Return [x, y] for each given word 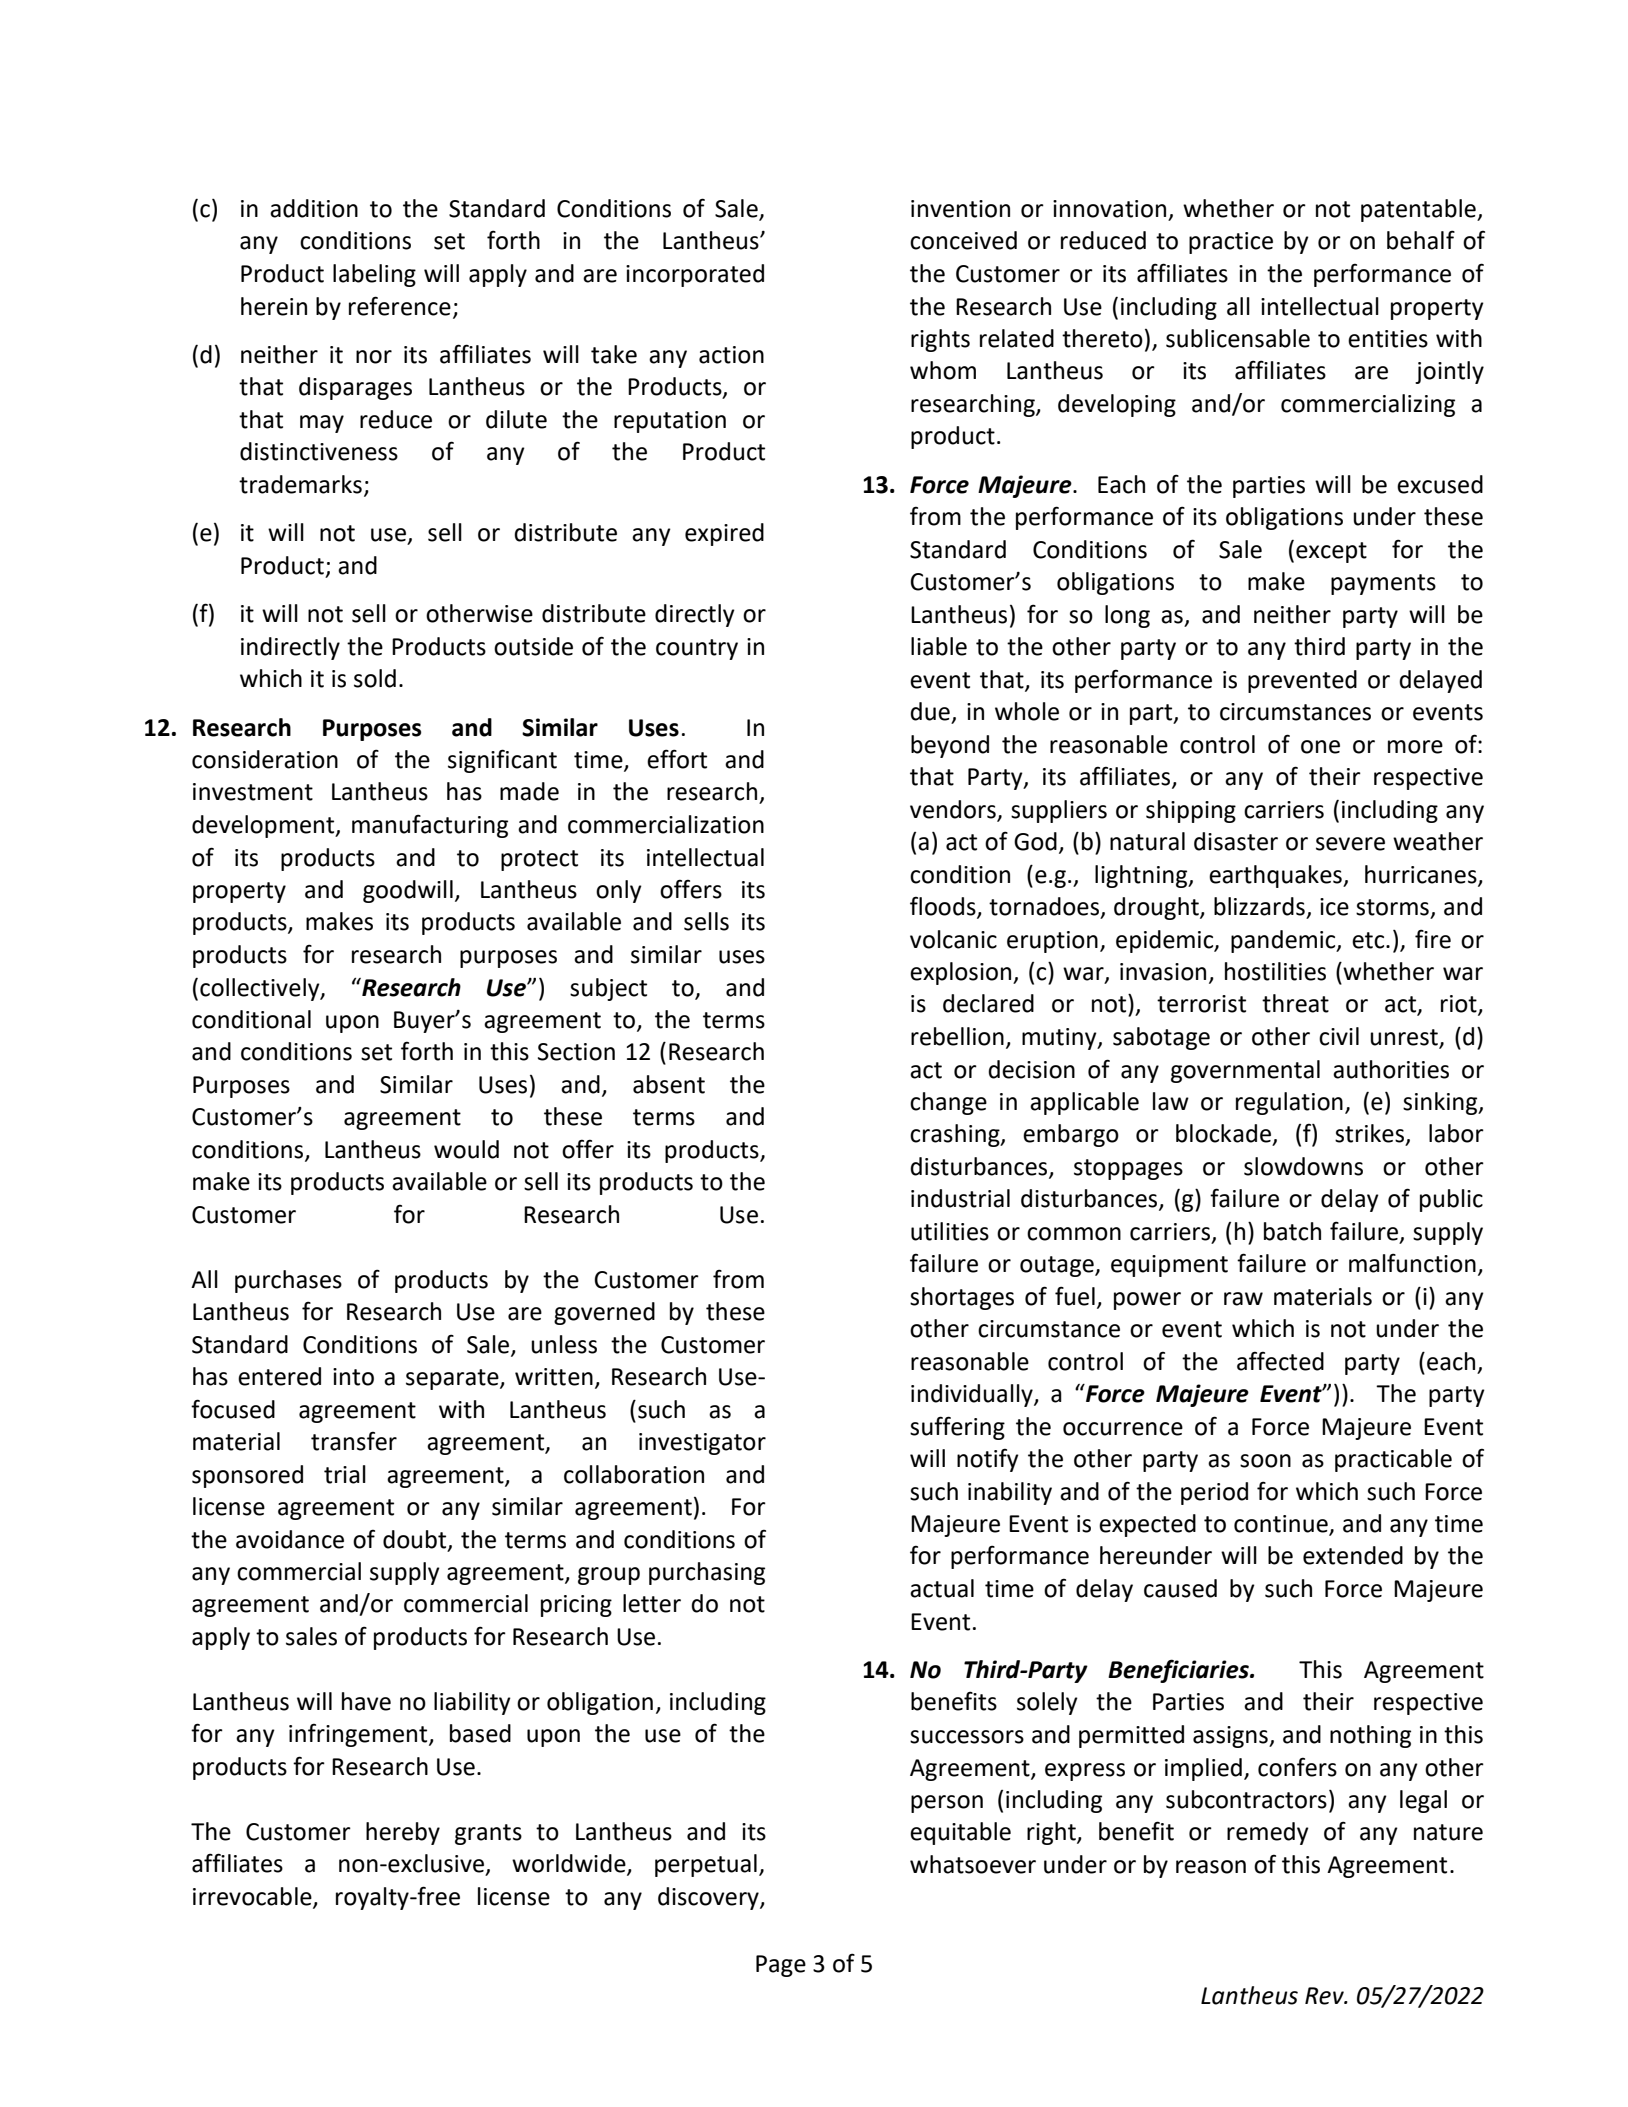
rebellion [957, 1036]
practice [1231, 243]
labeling [374, 275]
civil [1339, 1036]
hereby [403, 1833]
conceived [963, 240]
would [466, 1149]
